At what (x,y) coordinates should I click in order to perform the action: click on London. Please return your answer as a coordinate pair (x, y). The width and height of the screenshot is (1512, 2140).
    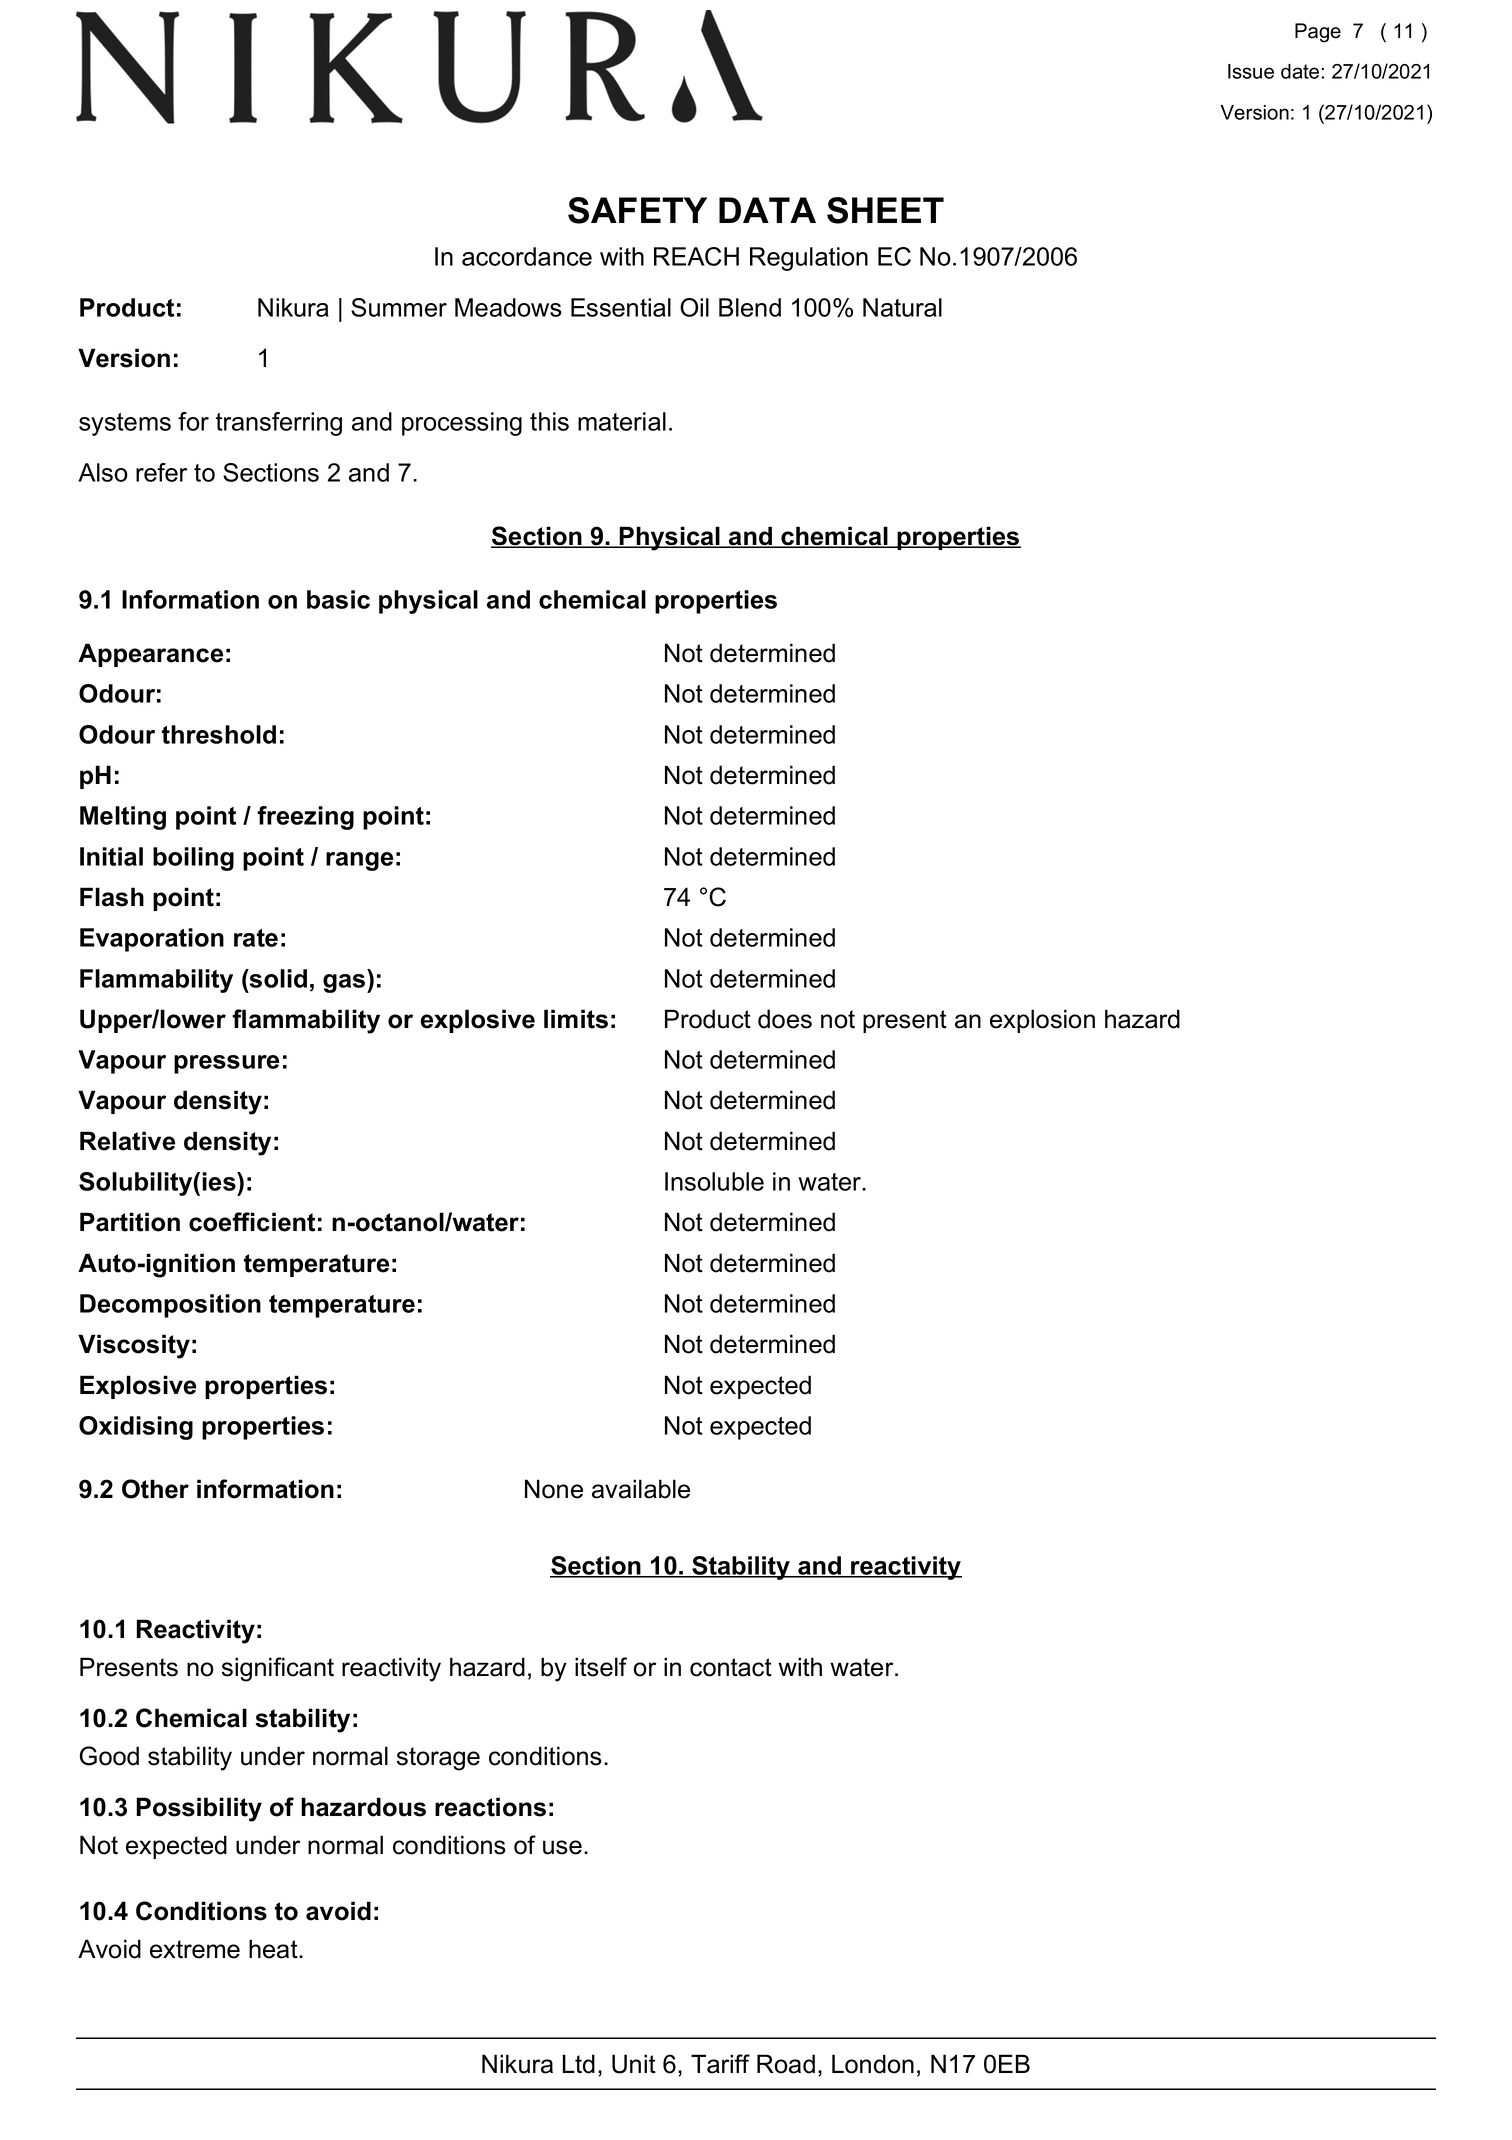
    Looking at the image, I should click on (873, 2064).
